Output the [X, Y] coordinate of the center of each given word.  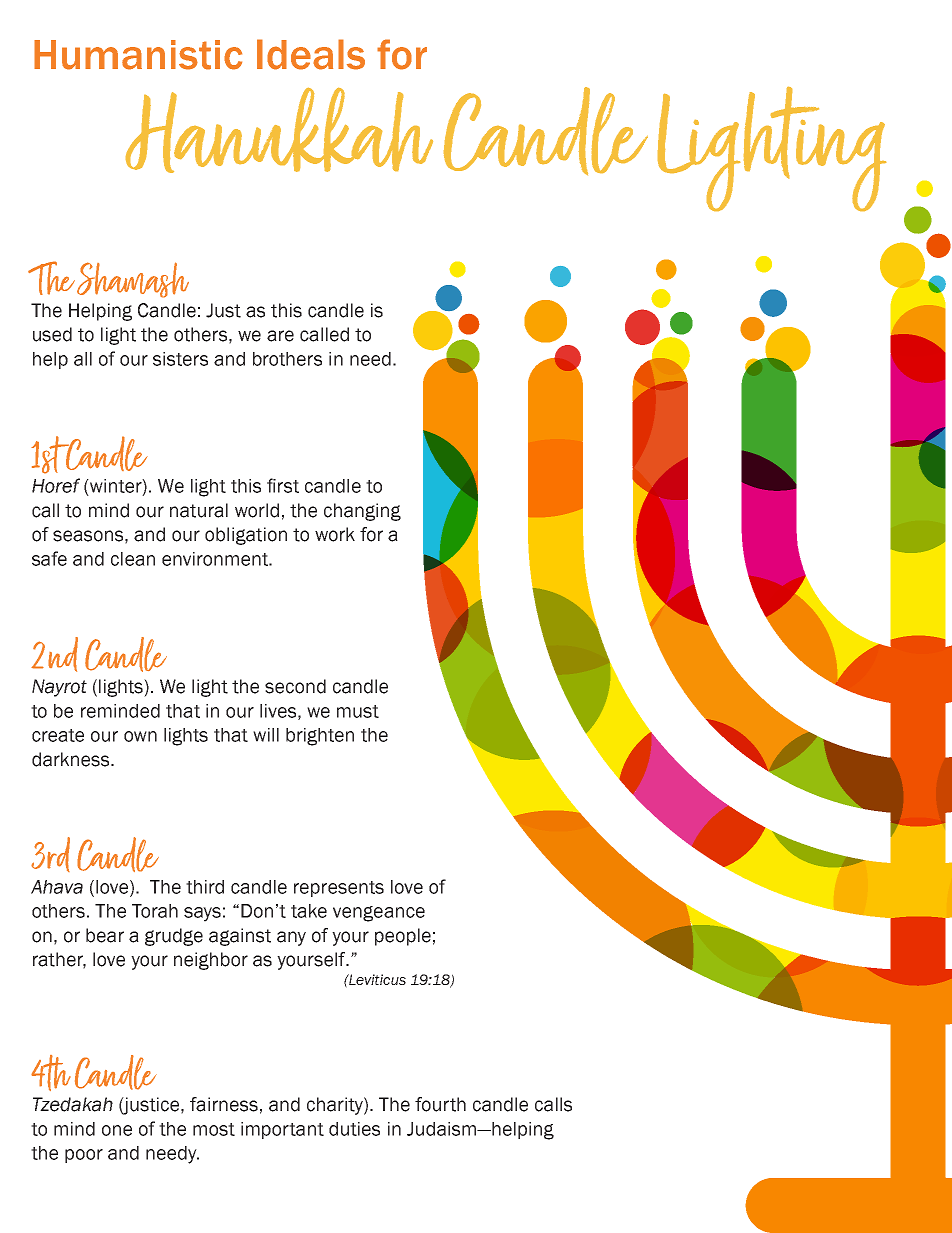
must [358, 711]
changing [362, 512]
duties [354, 1129]
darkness [72, 759]
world [257, 510]
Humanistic [138, 55]
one [117, 1130]
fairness [224, 1104]
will [266, 735]
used [52, 334]
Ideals [311, 54]
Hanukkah [279, 130]
